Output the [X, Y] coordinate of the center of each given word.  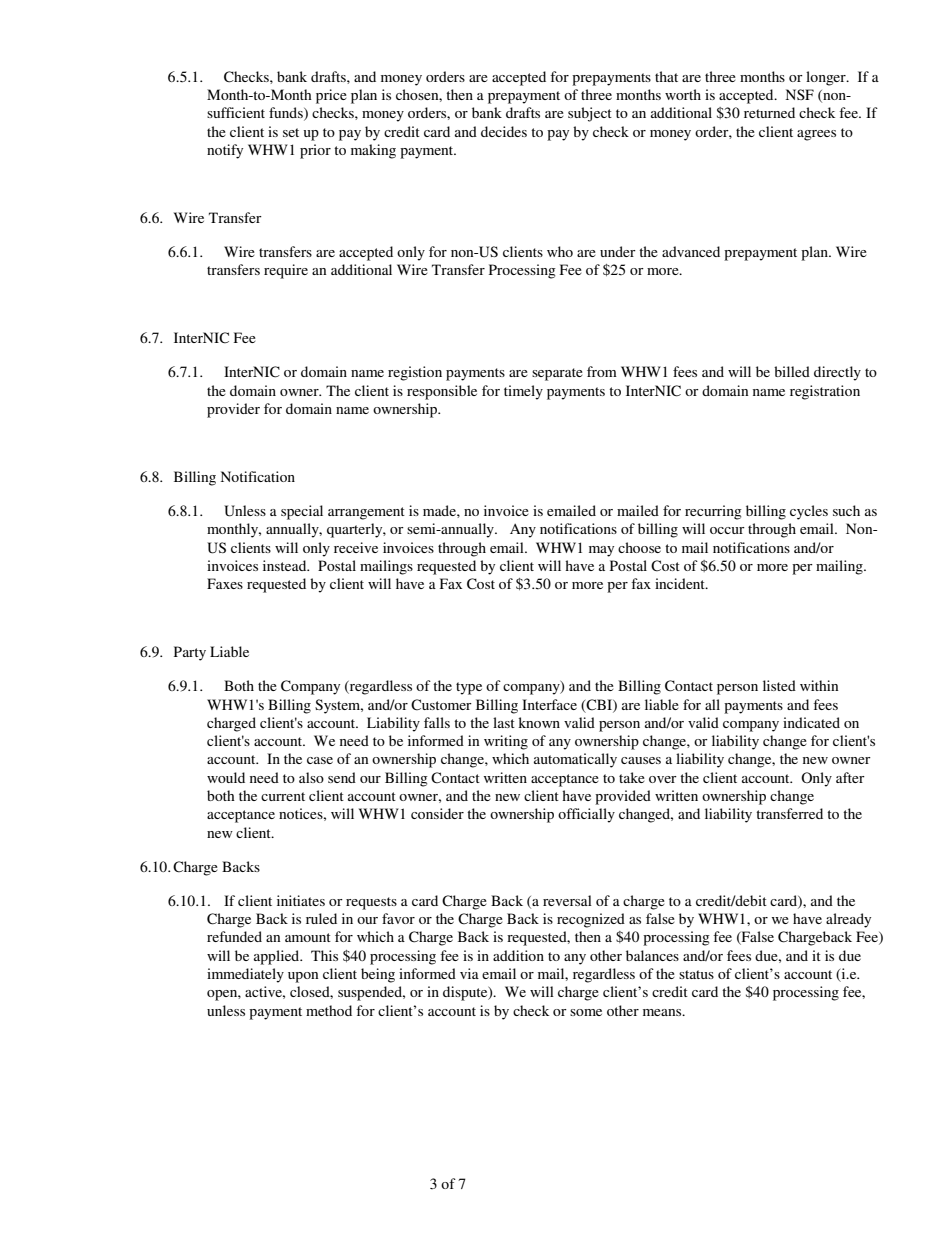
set [291, 132]
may [601, 551]
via [469, 973]
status [696, 974]
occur [727, 530]
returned [769, 112]
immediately [245, 975]
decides [504, 131]
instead [286, 565]
